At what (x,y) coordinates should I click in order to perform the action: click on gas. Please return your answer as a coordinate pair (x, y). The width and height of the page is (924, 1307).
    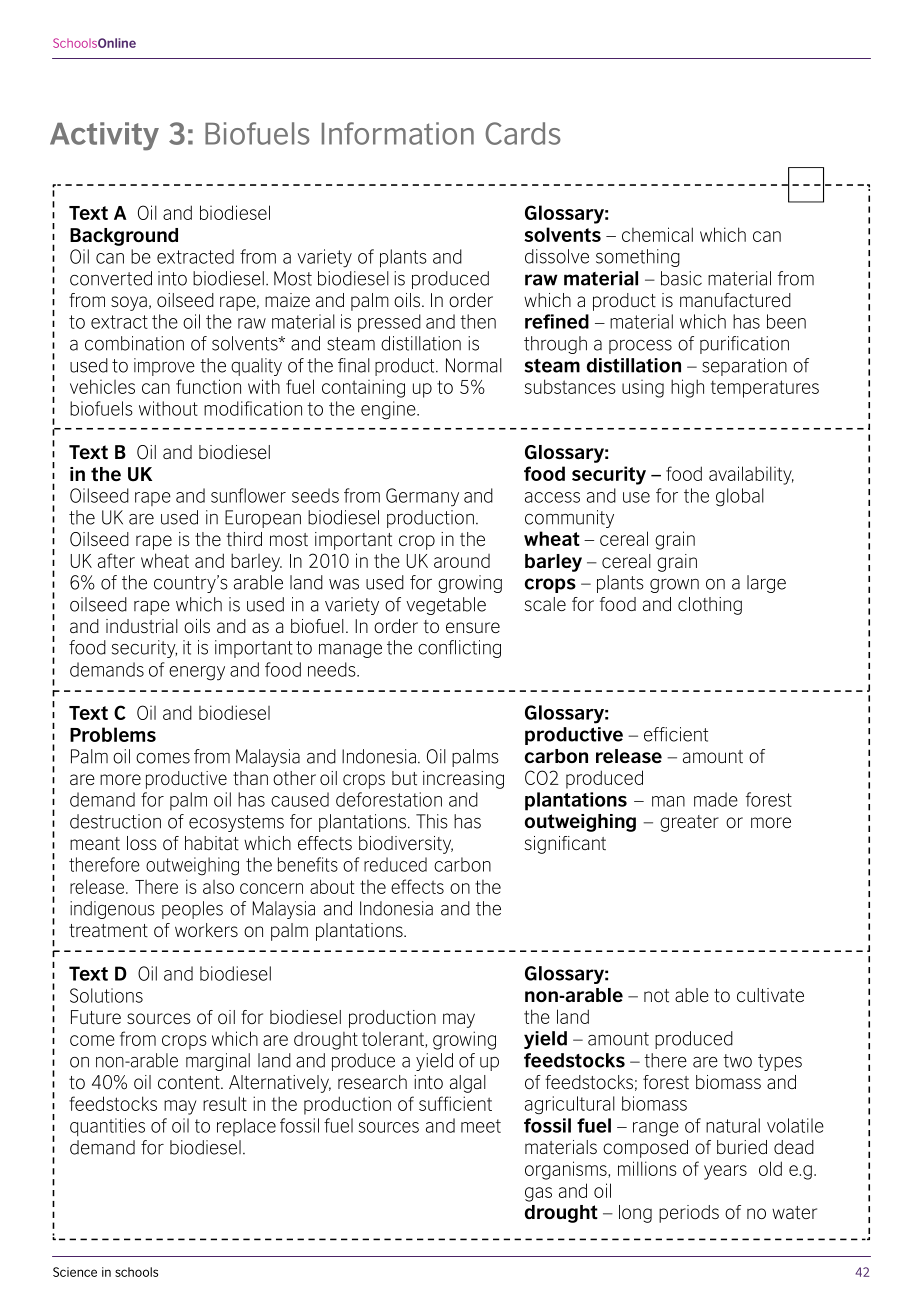
    Looking at the image, I should click on (538, 1194).
